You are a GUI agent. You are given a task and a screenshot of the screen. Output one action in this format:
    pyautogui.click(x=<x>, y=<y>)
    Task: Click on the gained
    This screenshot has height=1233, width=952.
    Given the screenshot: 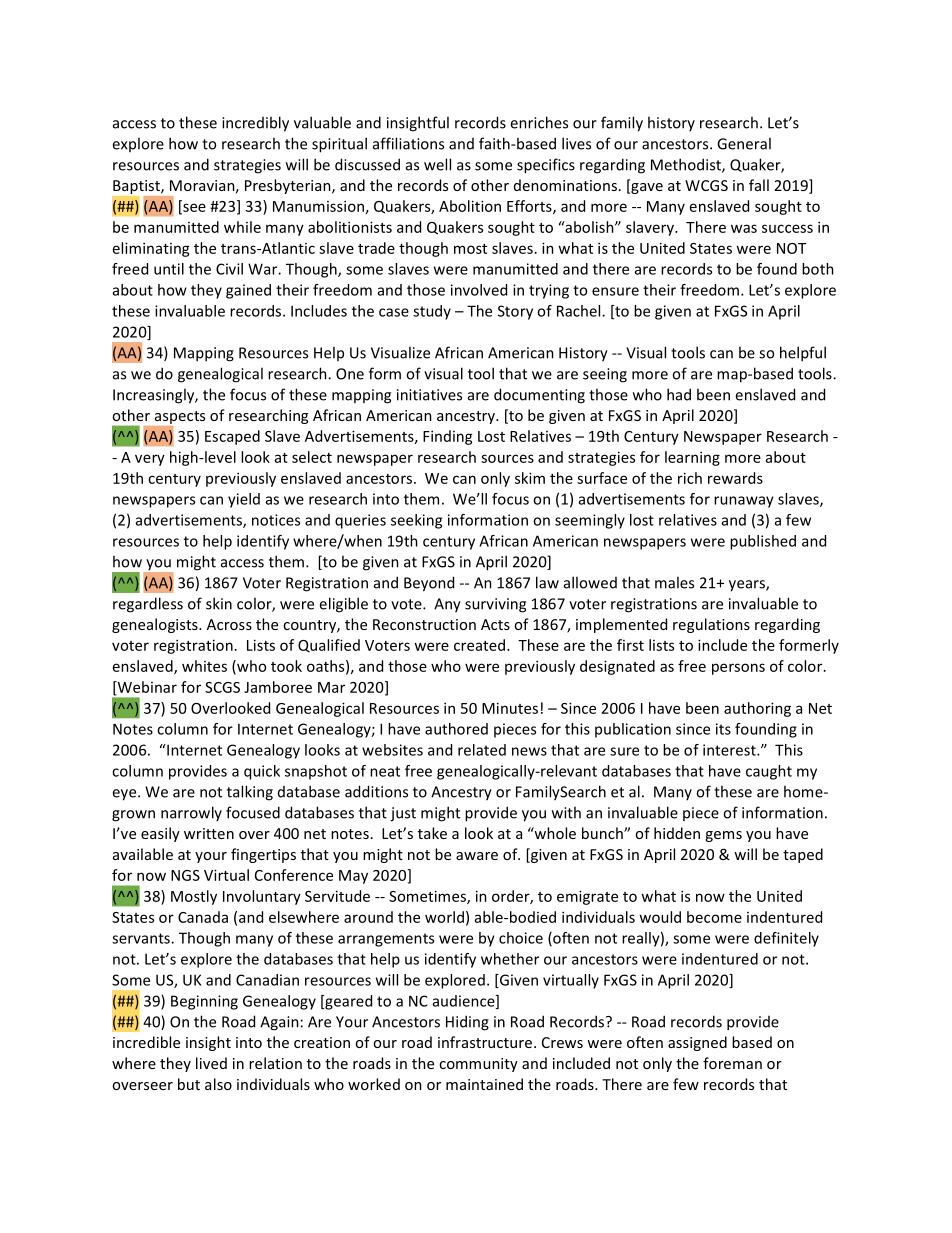 What is the action you would take?
    pyautogui.click(x=248, y=291)
